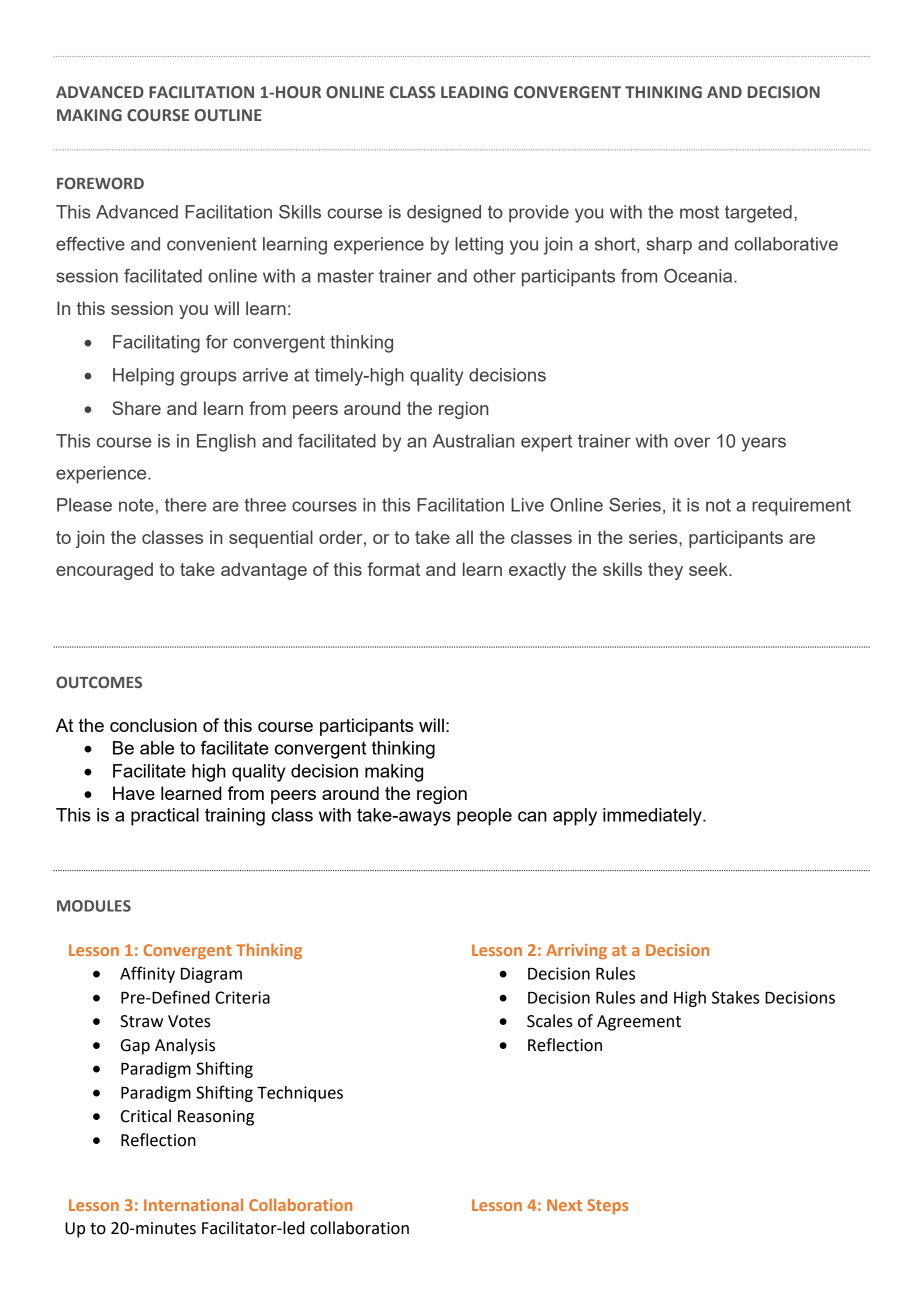 This screenshot has width=924, height=1308. What do you see at coordinates (653, 817) in the screenshot?
I see `immediately` at bounding box center [653, 817].
